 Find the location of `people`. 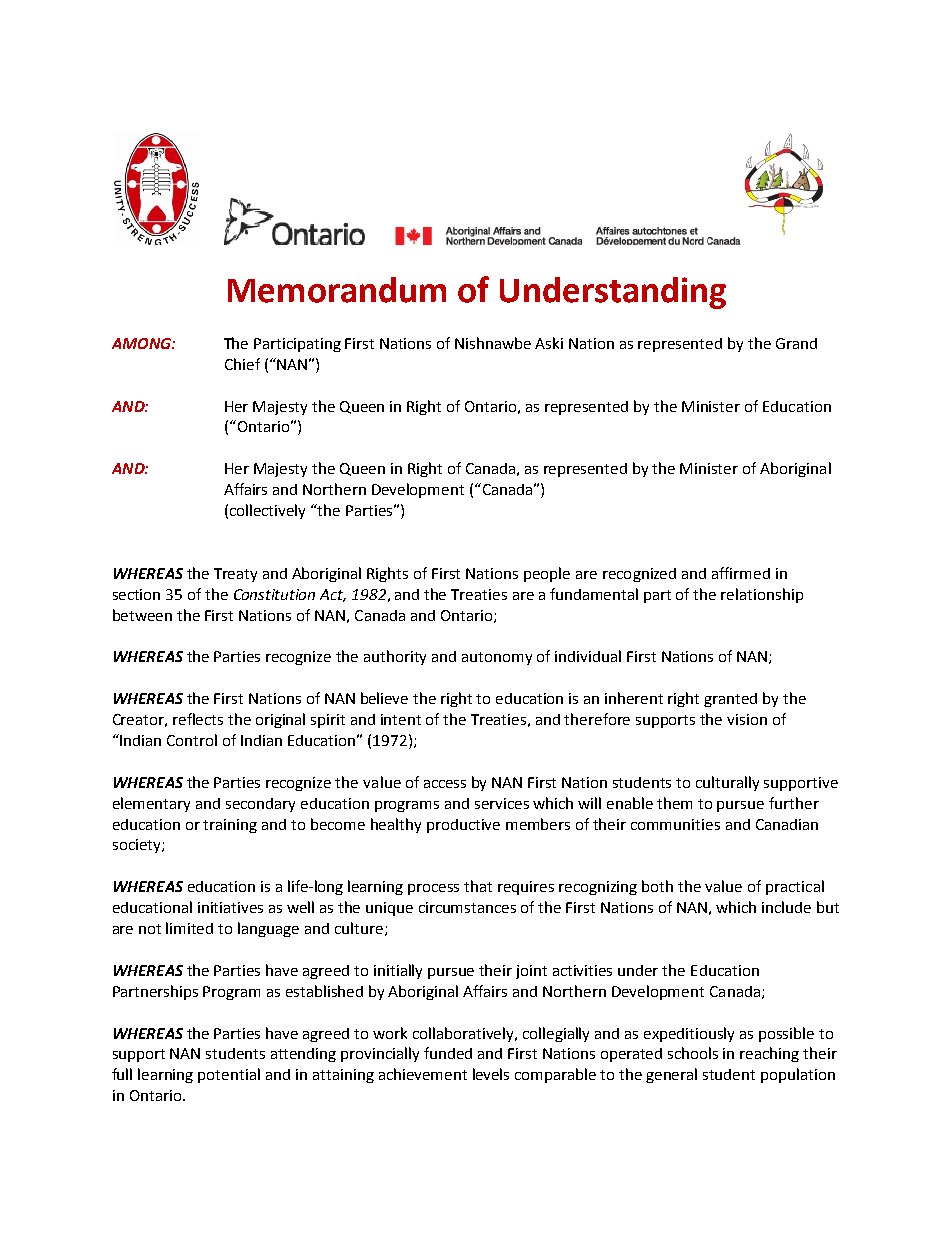

people is located at coordinates (547, 574).
